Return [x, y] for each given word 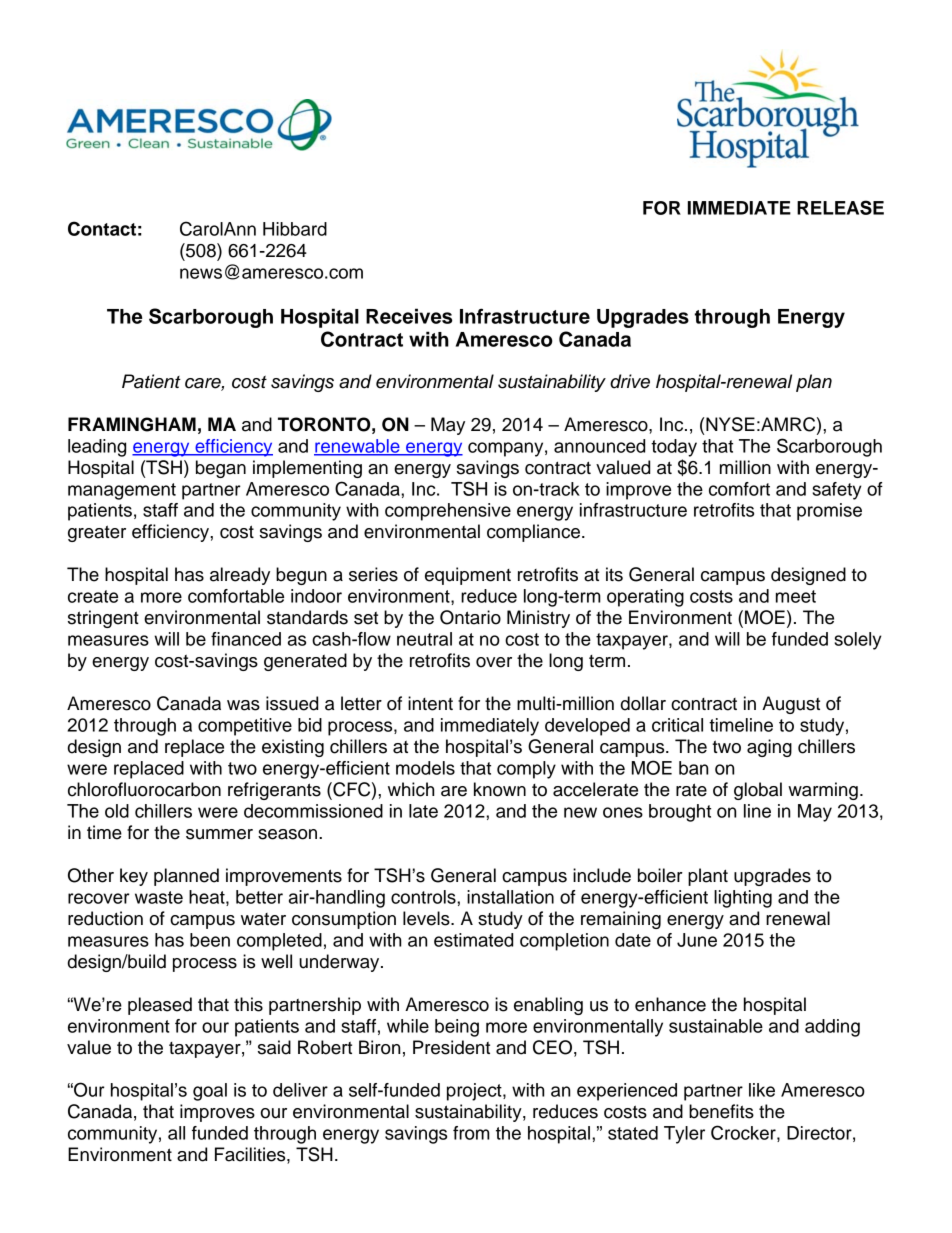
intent [430, 703]
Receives [409, 316]
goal [210, 1092]
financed [246, 639]
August [791, 705]
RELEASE [840, 207]
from [471, 1133]
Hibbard [295, 229]
